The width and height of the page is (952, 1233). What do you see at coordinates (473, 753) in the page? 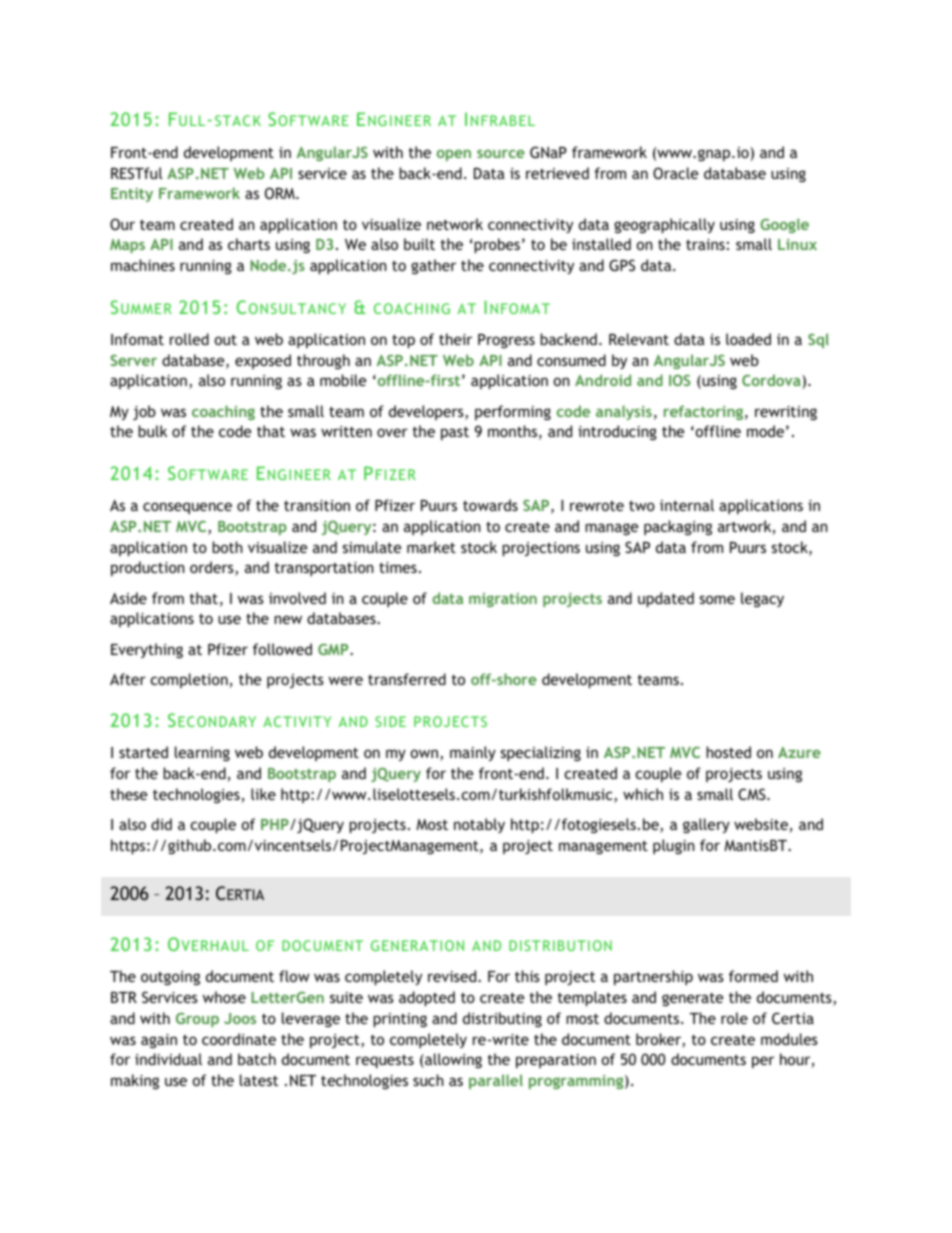
I see `mainly` at bounding box center [473, 753].
